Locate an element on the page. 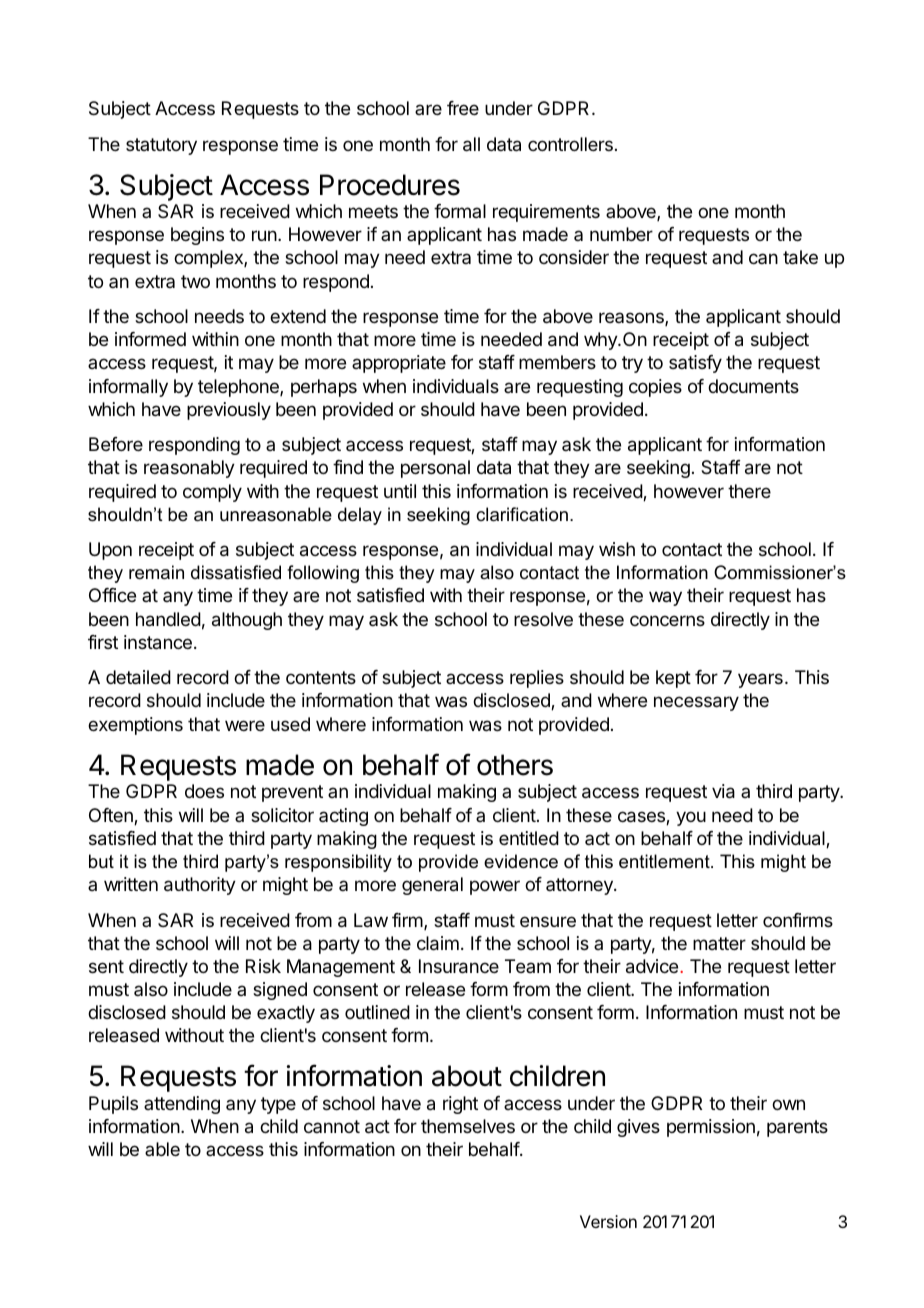 Image resolution: width=924 pixels, height=1308 pixels. there is located at coordinates (749, 491).
